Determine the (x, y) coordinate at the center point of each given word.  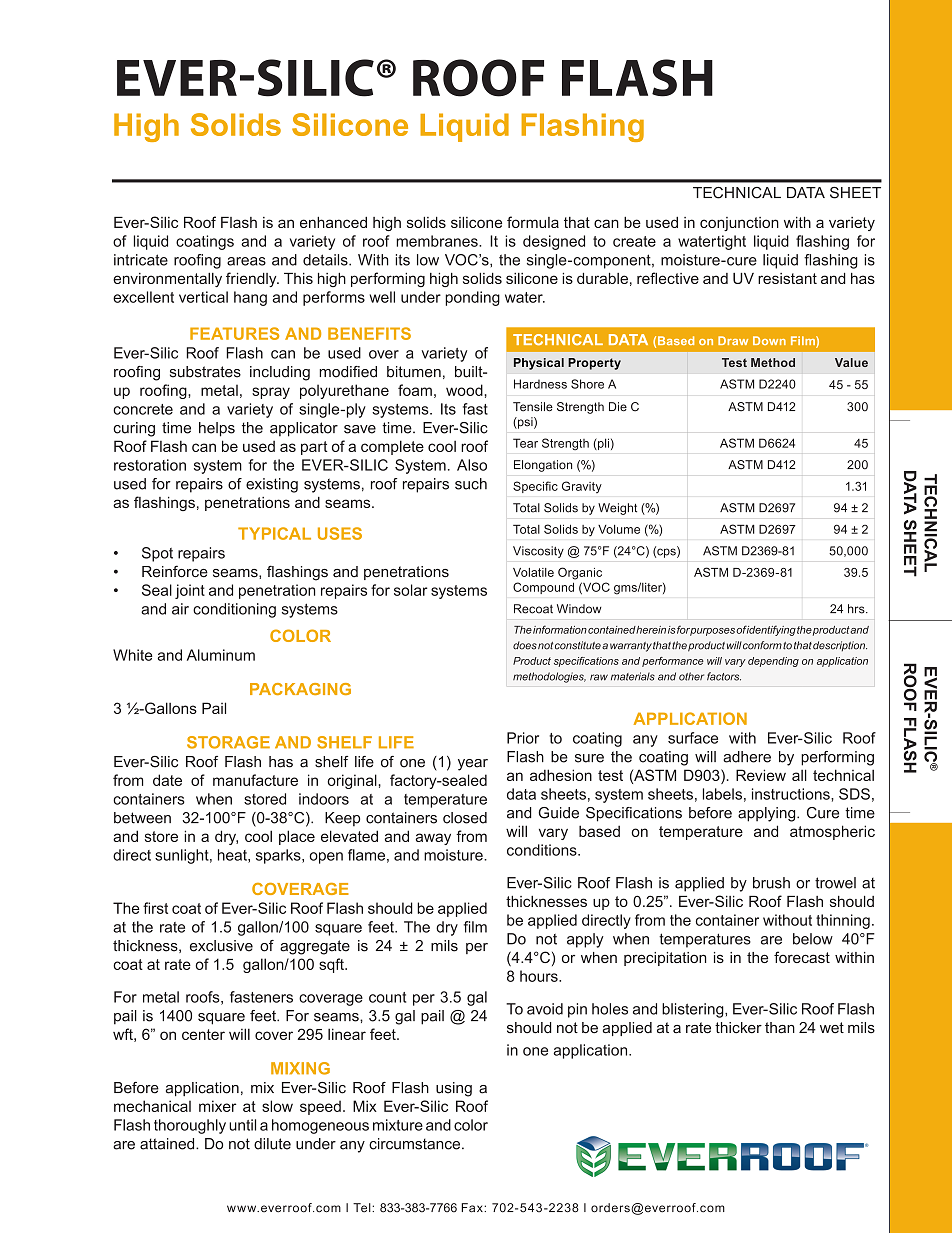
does (525, 645)
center (203, 1034)
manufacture (255, 780)
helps (217, 429)
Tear (525, 443)
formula (533, 222)
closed (465, 818)
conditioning (234, 610)
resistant (787, 278)
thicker (738, 1028)
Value (851, 362)
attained (168, 1144)
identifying (771, 630)
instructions (792, 794)
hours (540, 976)
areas (246, 261)
